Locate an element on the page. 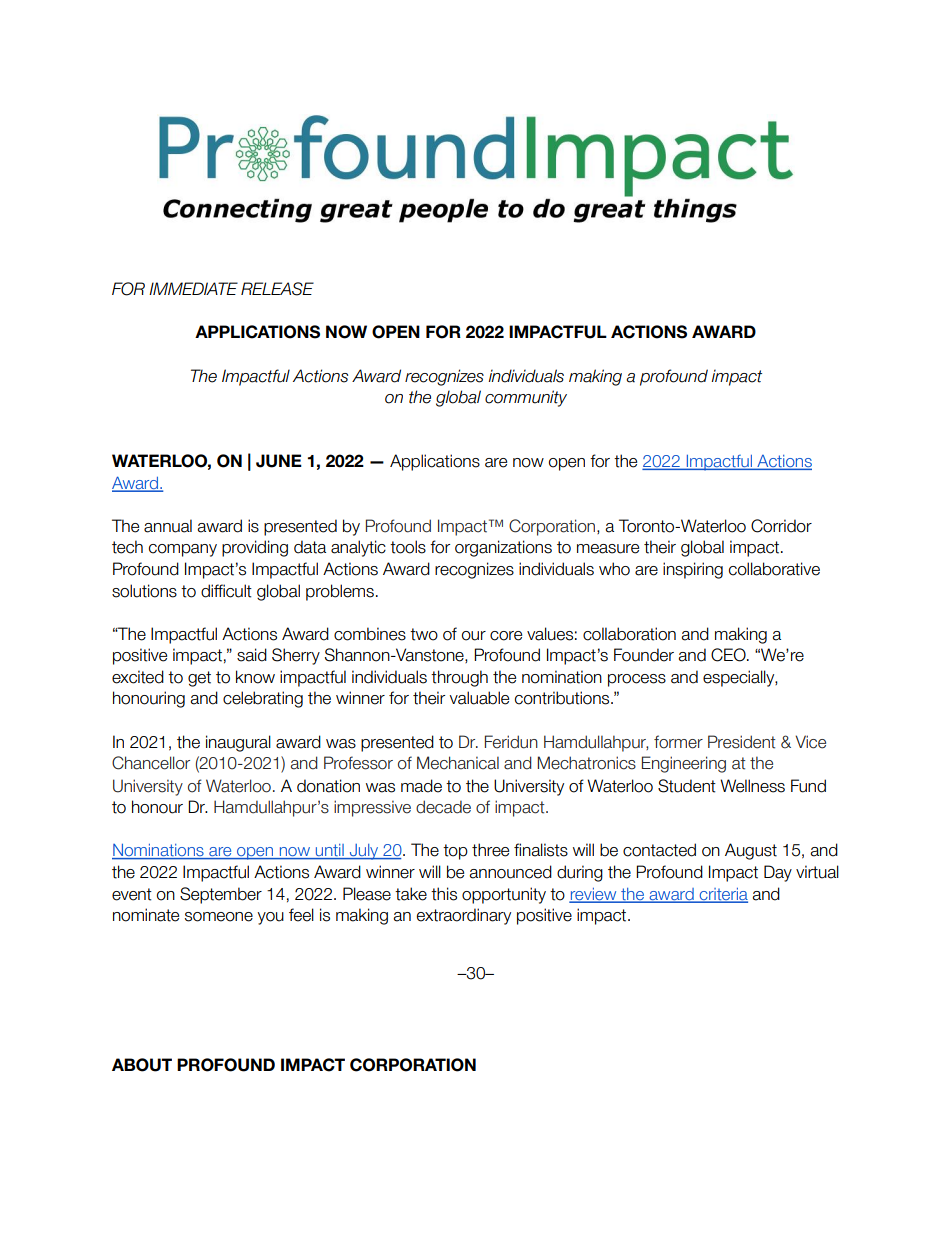 Image resolution: width=952 pixels, height=1233 pixels. community is located at coordinates (526, 398).
